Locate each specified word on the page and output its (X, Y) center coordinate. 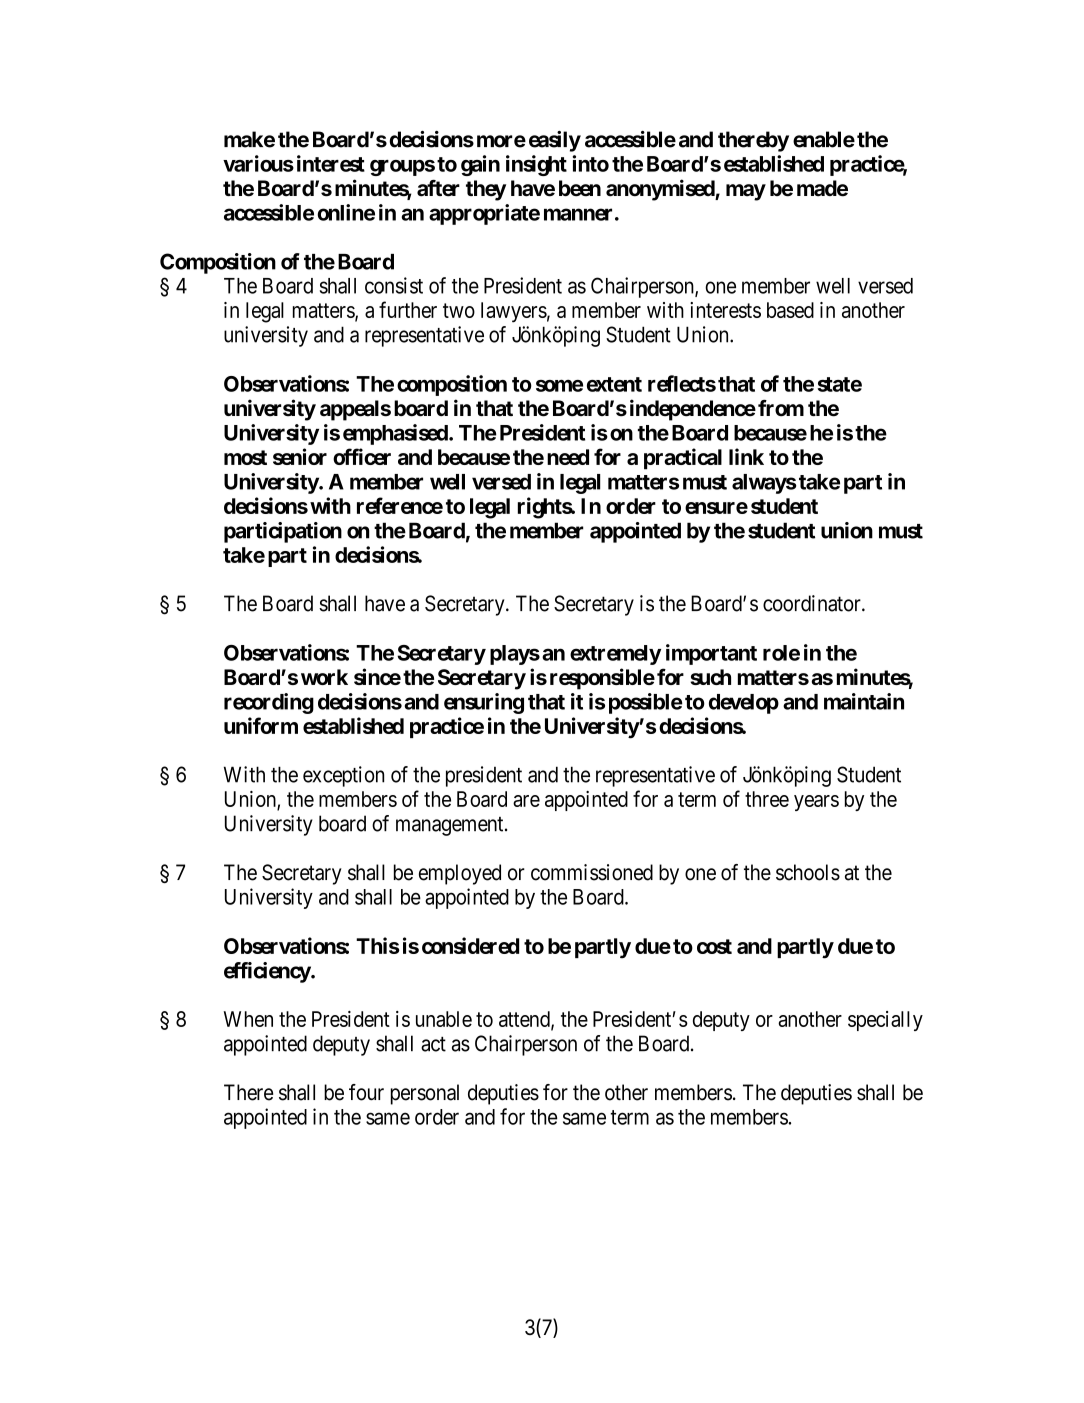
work (324, 677)
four (366, 1092)
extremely (615, 655)
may (746, 192)
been (580, 188)
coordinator (813, 603)
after (438, 188)
